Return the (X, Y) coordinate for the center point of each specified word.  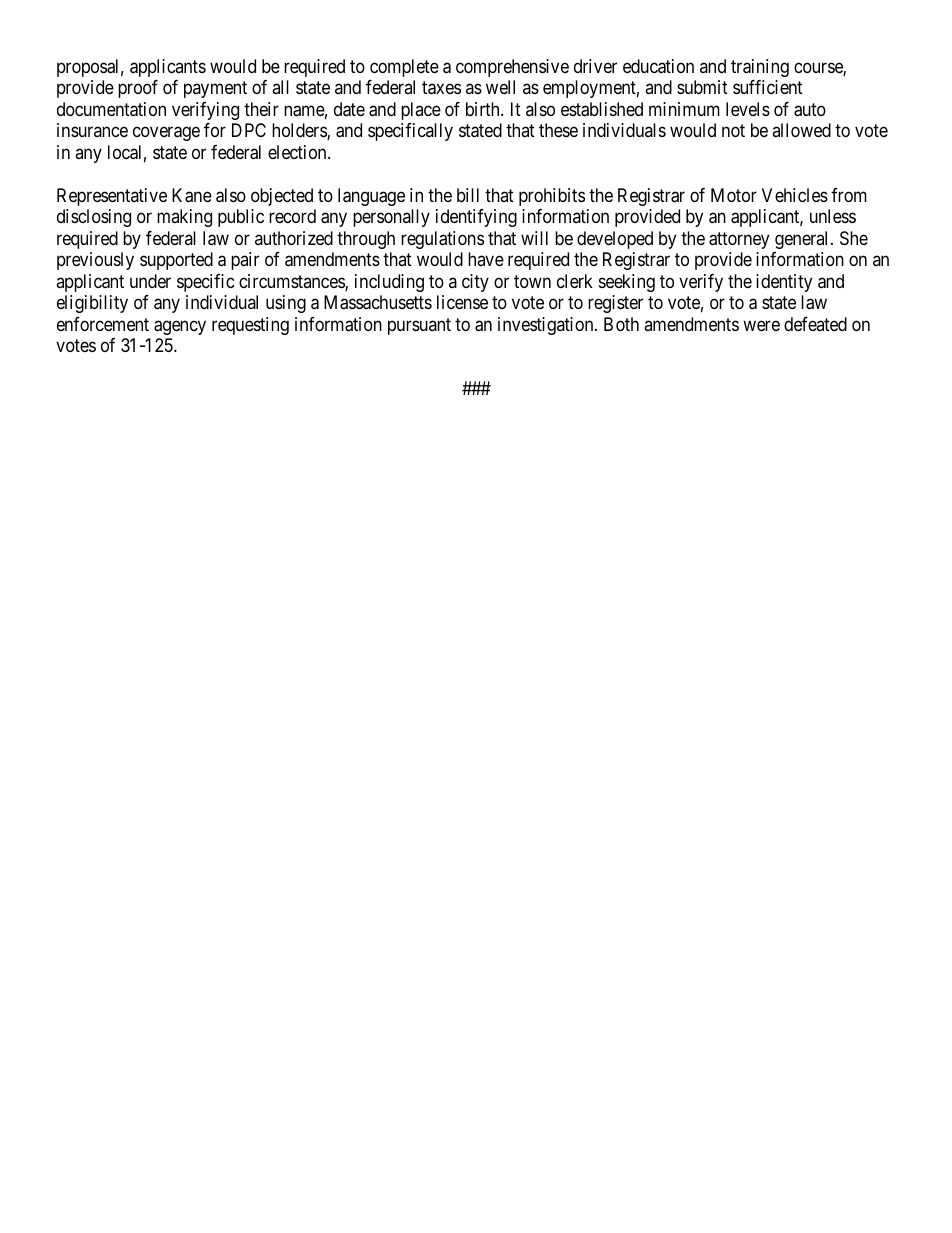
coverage (166, 134)
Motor (734, 195)
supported (176, 261)
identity (784, 283)
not (733, 131)
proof (138, 89)
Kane (192, 195)
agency (180, 327)
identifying (476, 218)
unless (833, 216)
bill (468, 195)
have (486, 259)
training (760, 68)
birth (484, 109)
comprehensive (512, 68)
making (184, 218)
